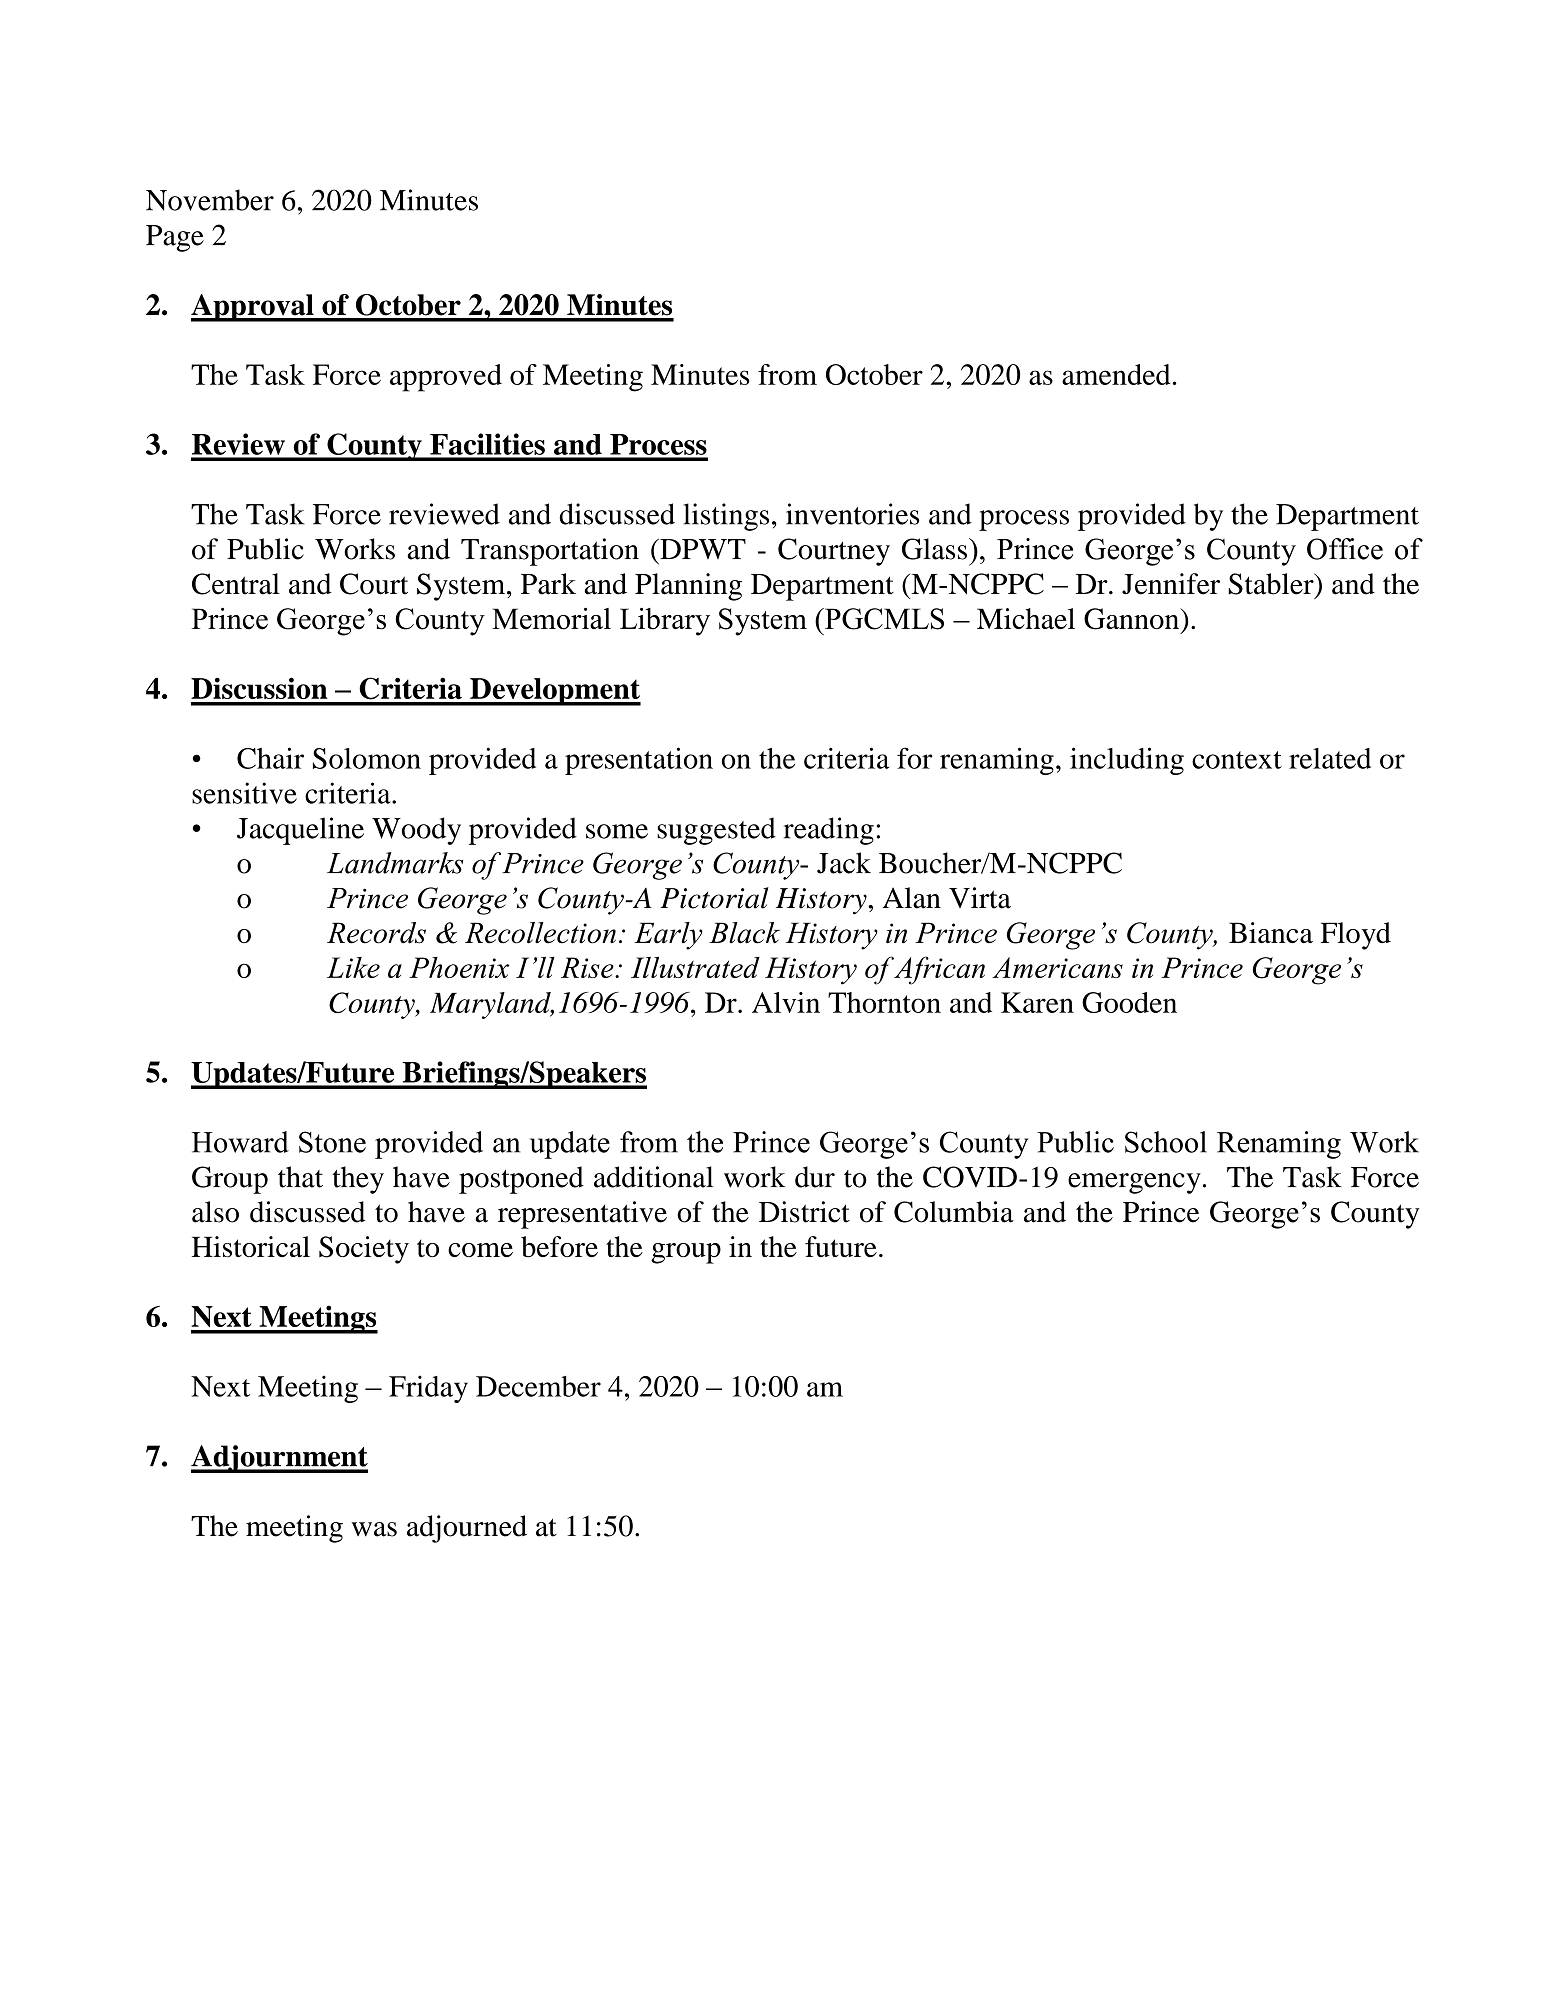 The image size is (1547, 2002). Describe the element at coordinates (639, 761) in the screenshot. I see `presentation` at that location.
